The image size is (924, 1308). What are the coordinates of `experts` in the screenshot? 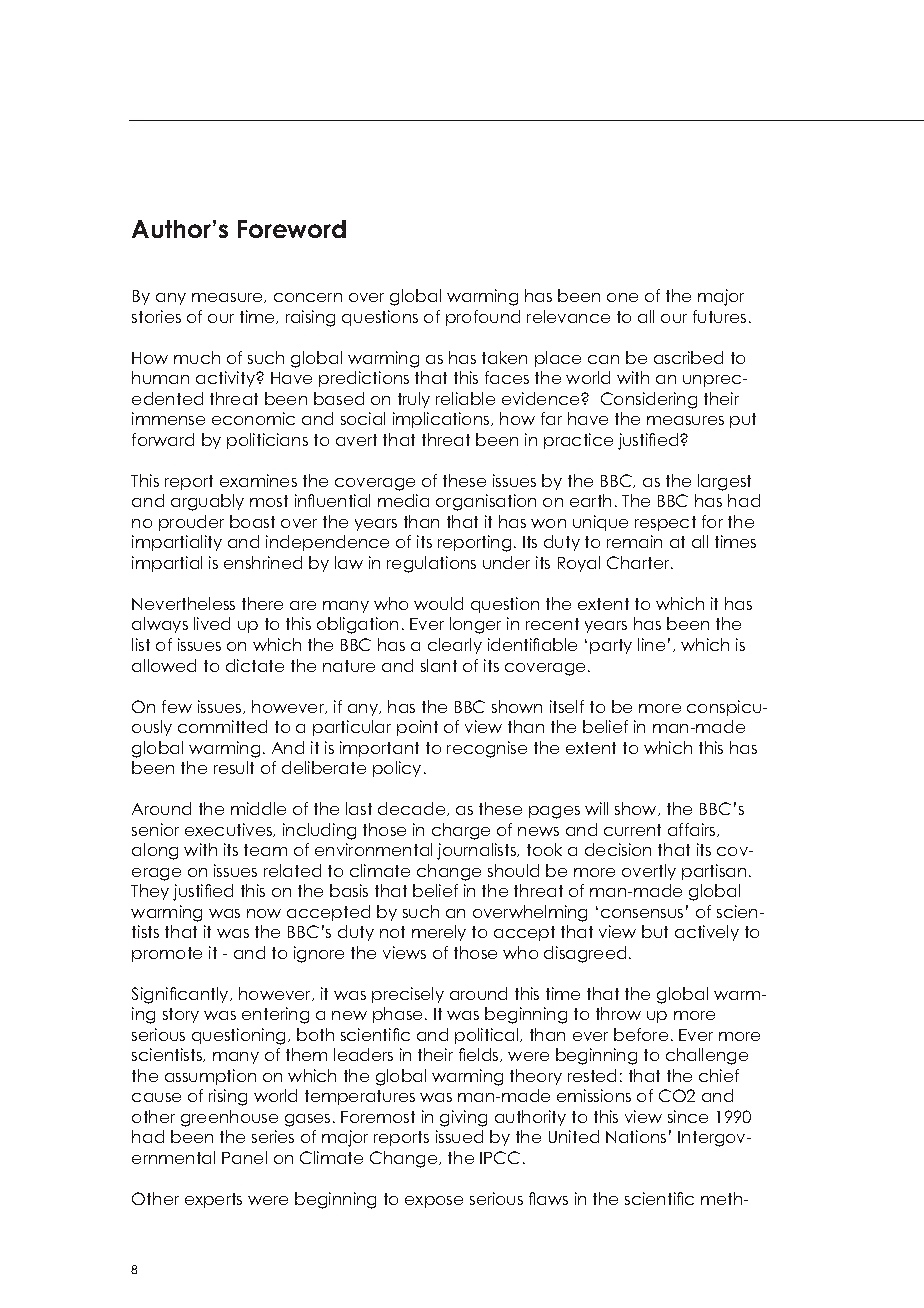 It's located at (213, 1200).
